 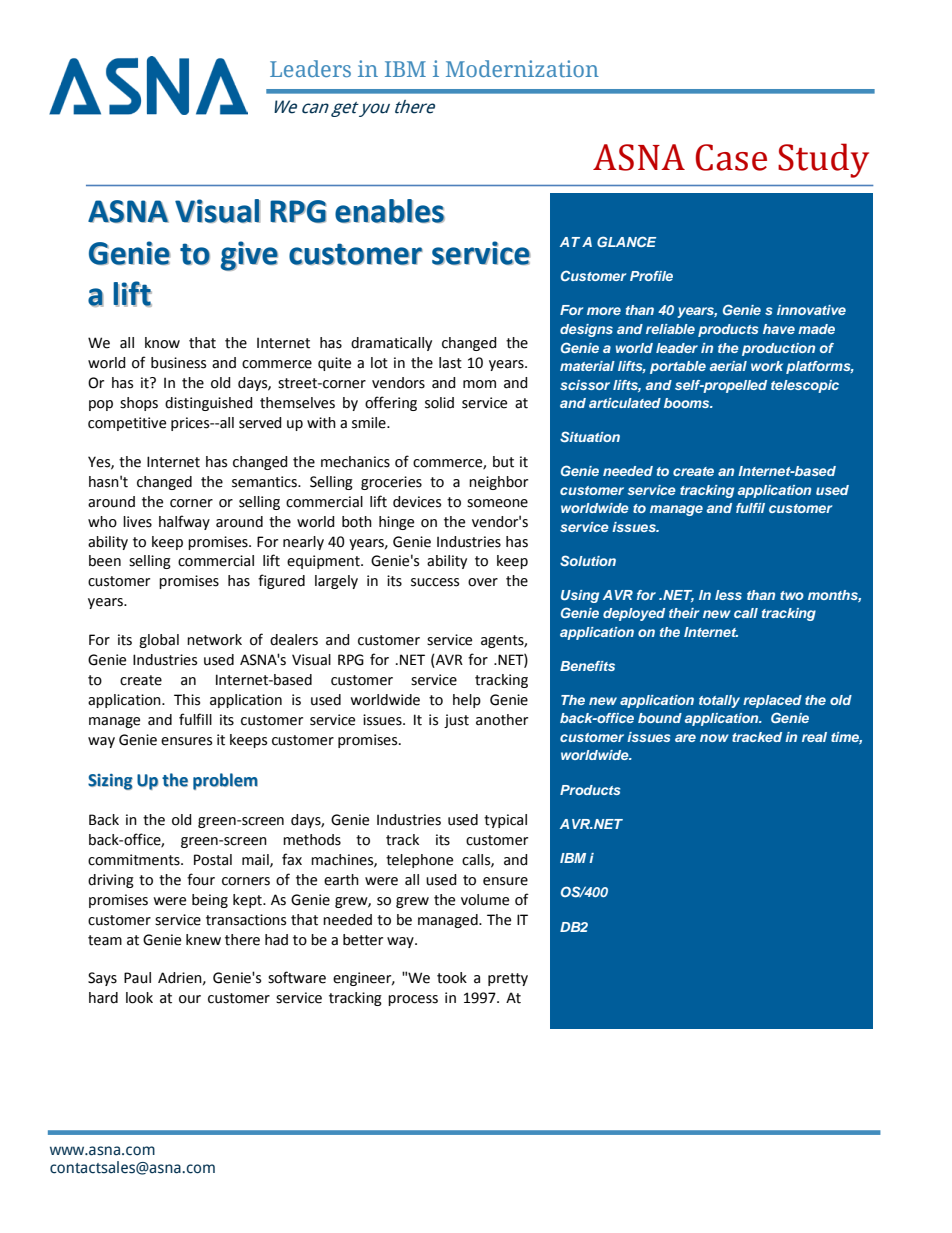 I want to click on aerial, so click(x=728, y=366).
